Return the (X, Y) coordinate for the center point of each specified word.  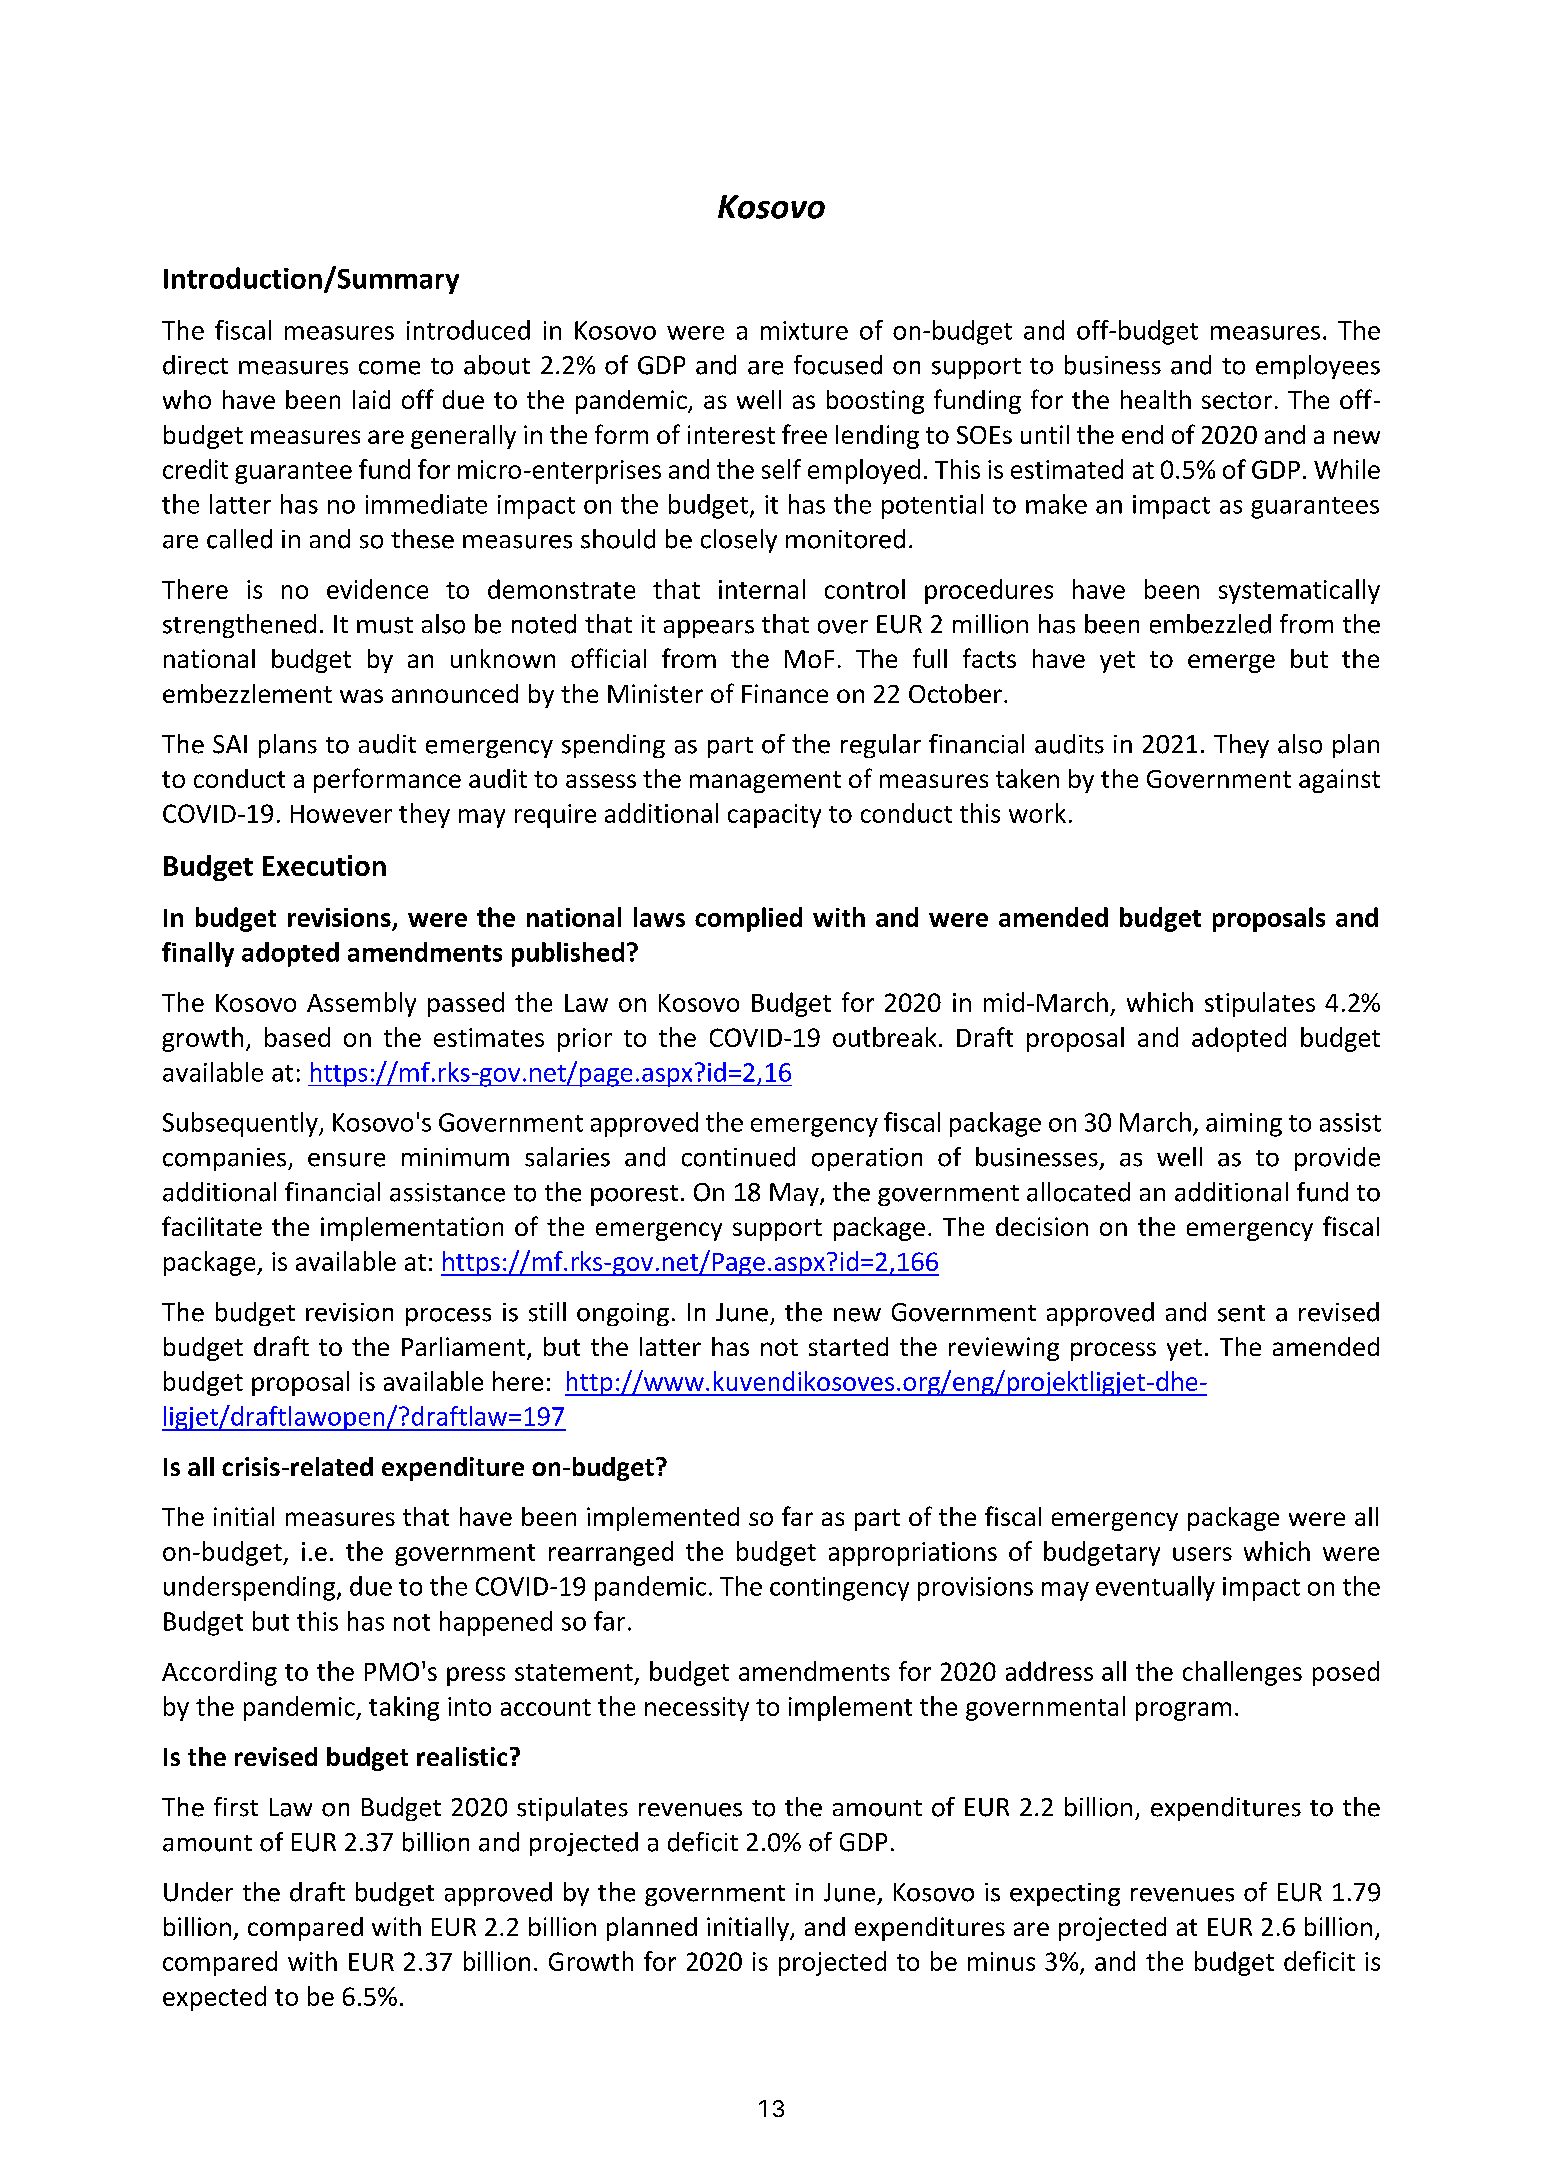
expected (214, 1998)
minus (1001, 1961)
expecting (1065, 1894)
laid (371, 399)
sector (1237, 400)
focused (838, 365)
